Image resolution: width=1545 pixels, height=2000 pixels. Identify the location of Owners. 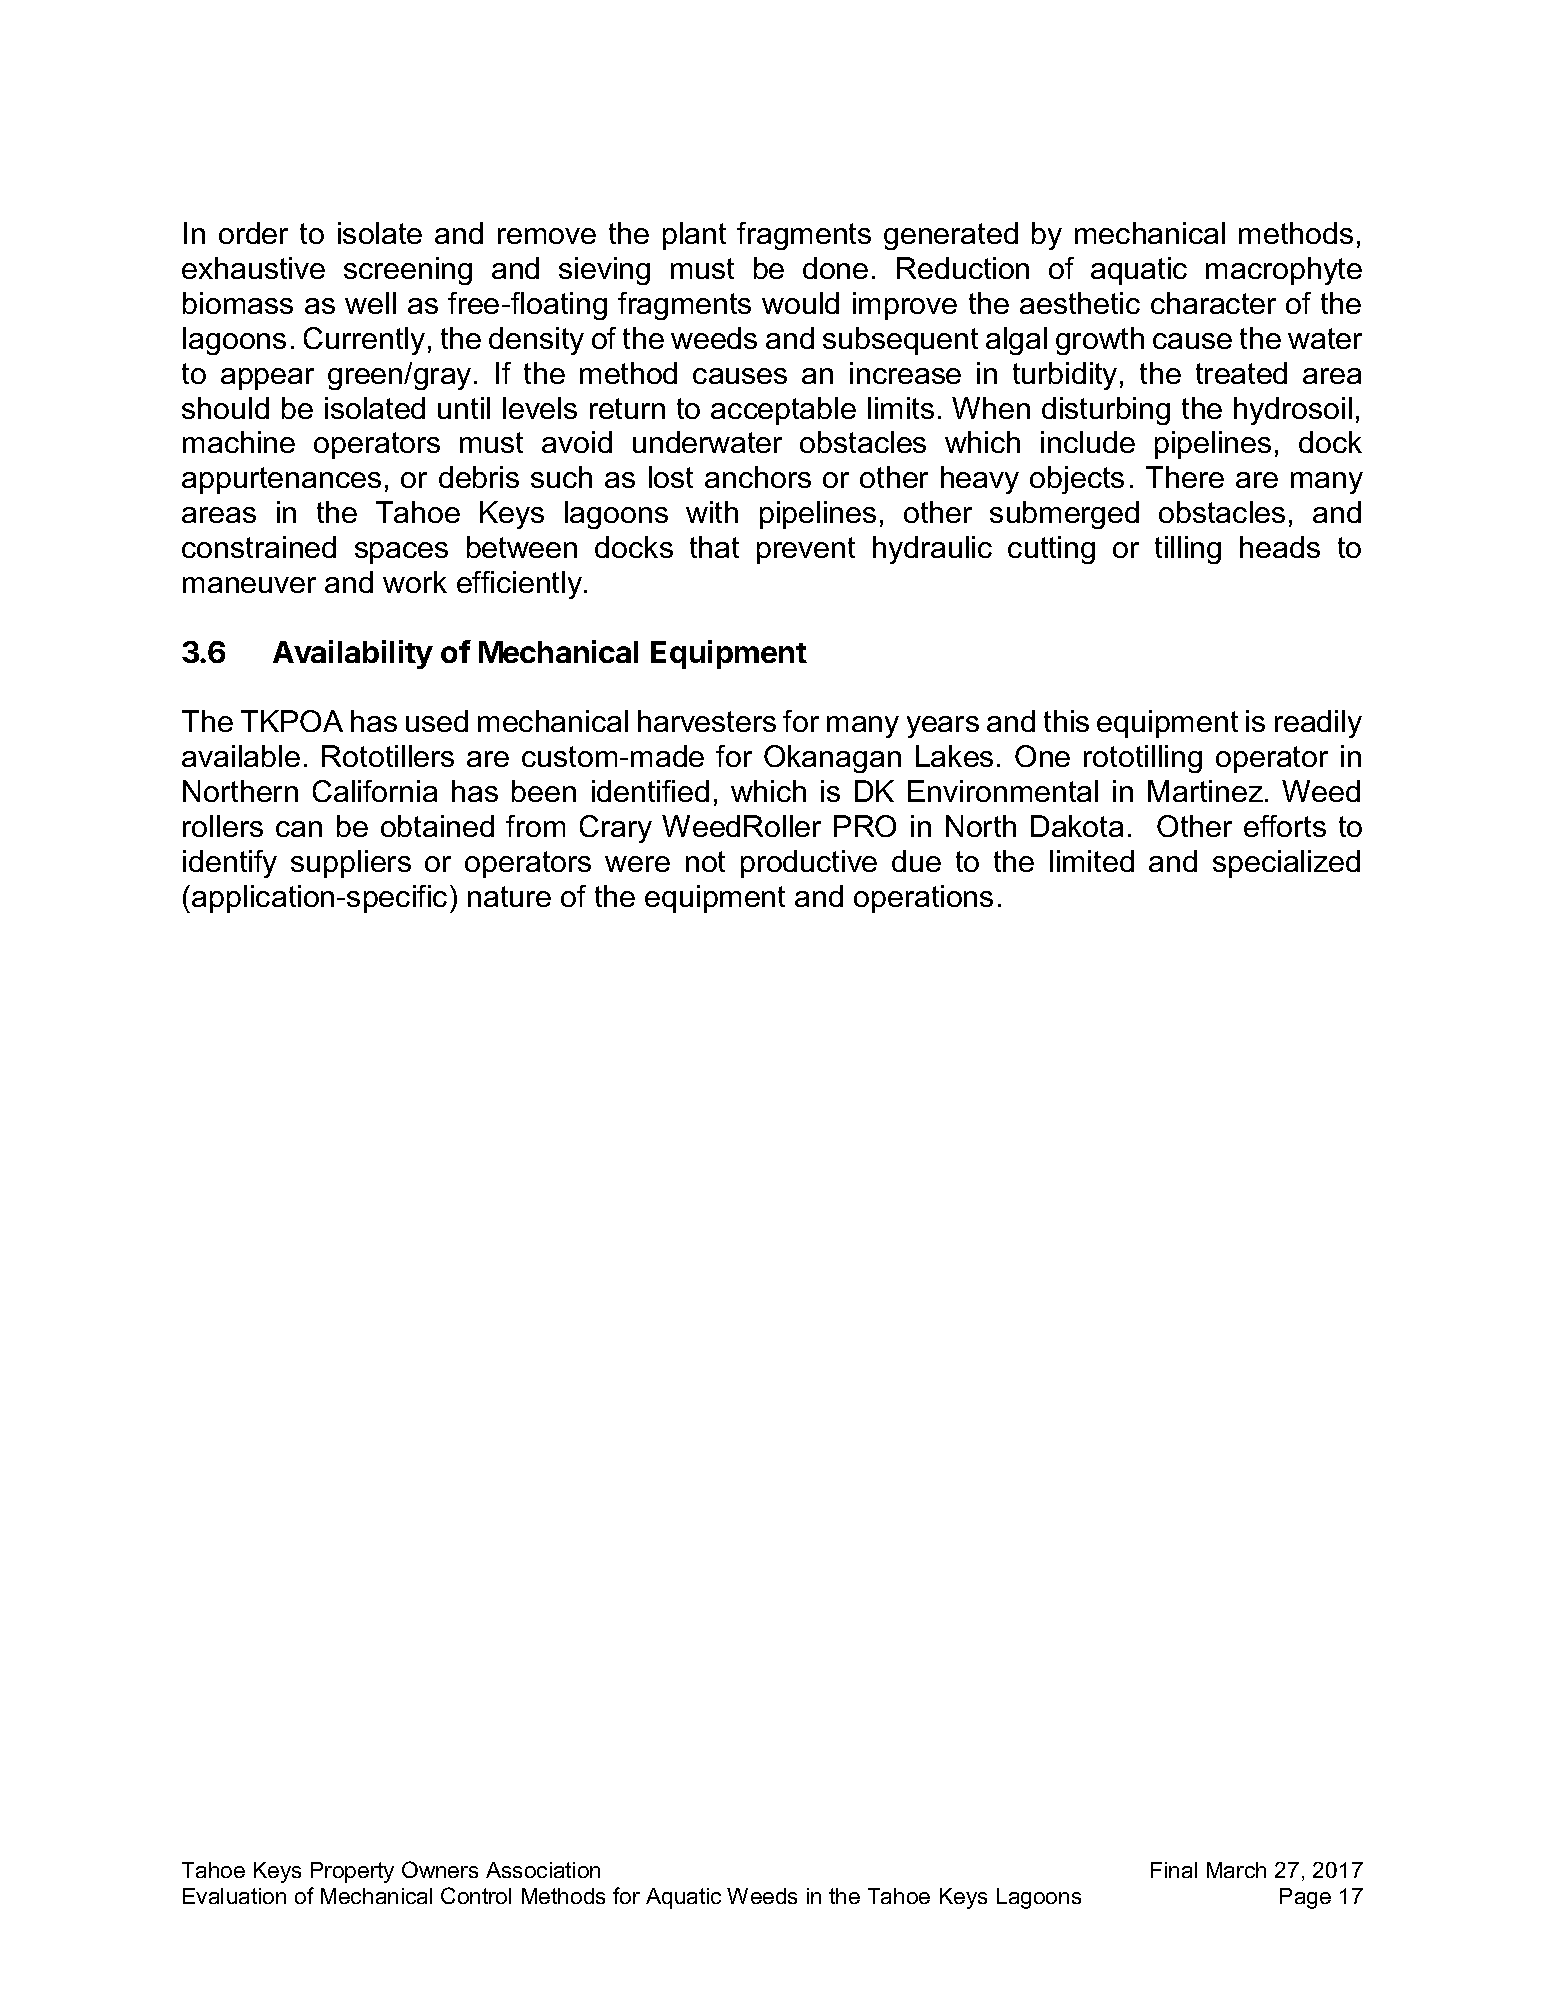
(440, 1869).
